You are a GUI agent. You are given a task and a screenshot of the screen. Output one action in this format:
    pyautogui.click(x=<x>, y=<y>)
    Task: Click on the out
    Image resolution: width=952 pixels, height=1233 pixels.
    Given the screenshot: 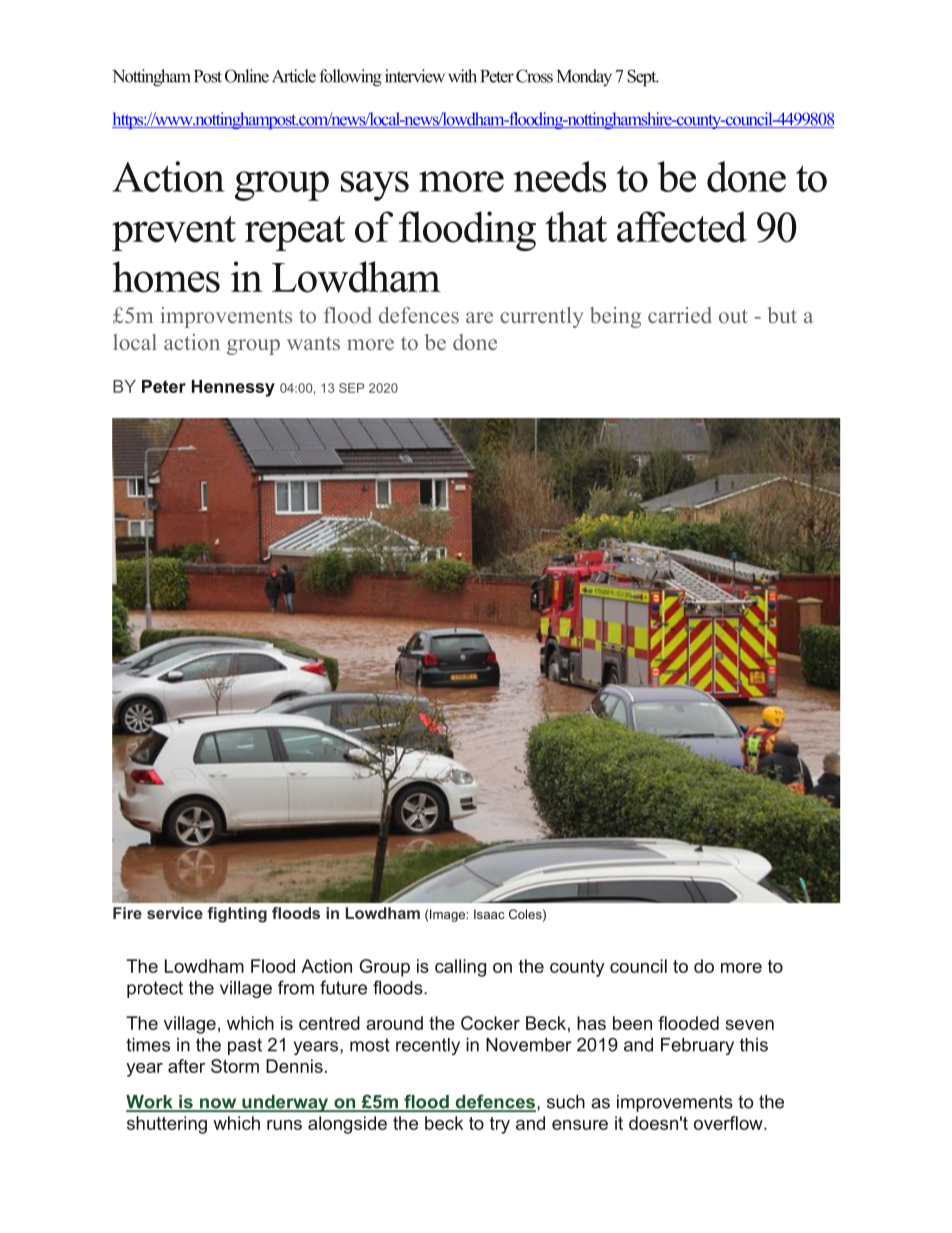 What is the action you would take?
    pyautogui.click(x=733, y=316)
